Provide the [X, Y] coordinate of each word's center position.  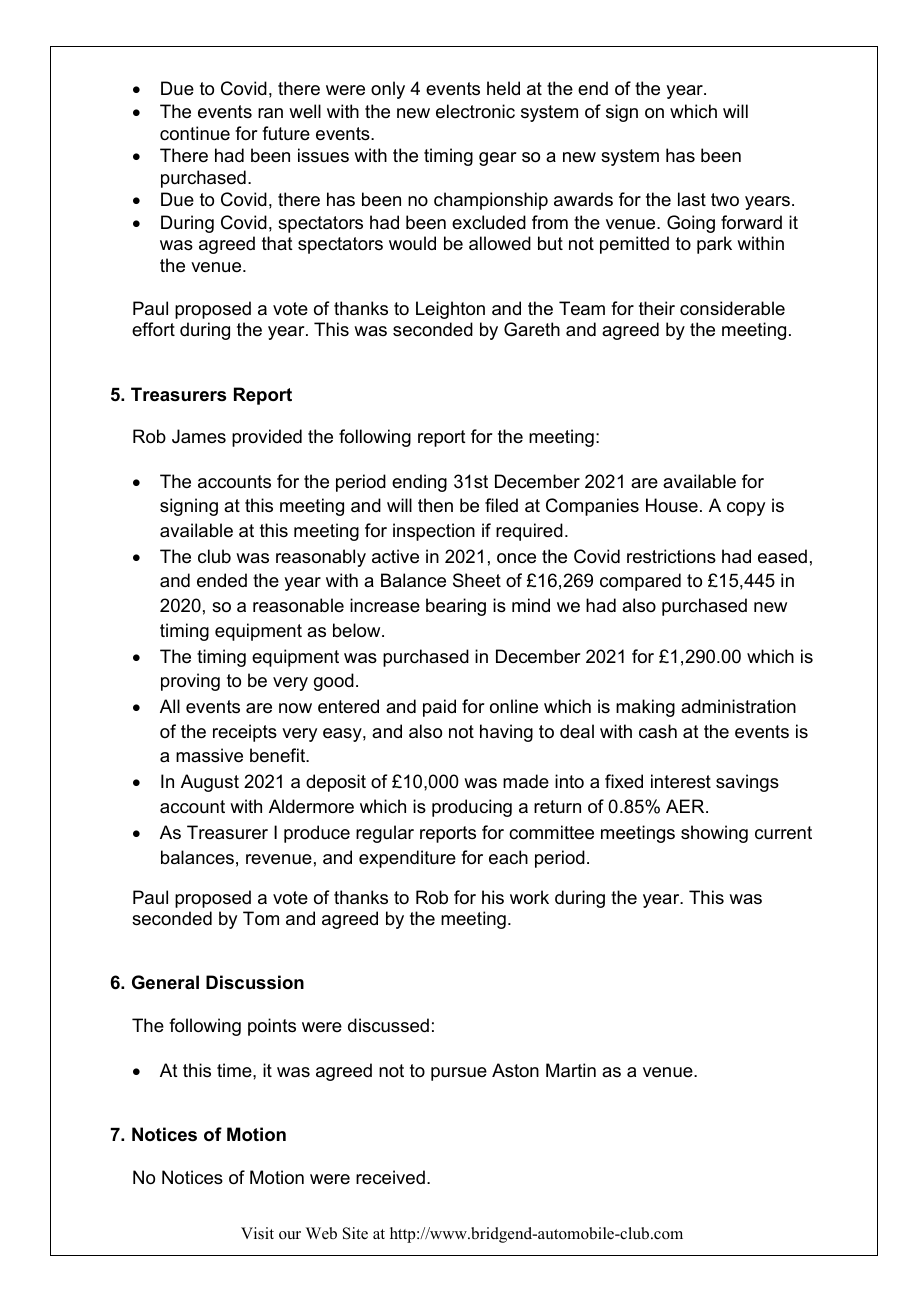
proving [190, 682]
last [692, 199]
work [529, 897]
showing [714, 834]
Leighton [450, 310]
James [199, 436]
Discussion [255, 982]
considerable [732, 308]
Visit [257, 1233]
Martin [571, 1070]
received [390, 1177]
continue [195, 133]
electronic [475, 111]
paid [439, 708]
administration [738, 706]
